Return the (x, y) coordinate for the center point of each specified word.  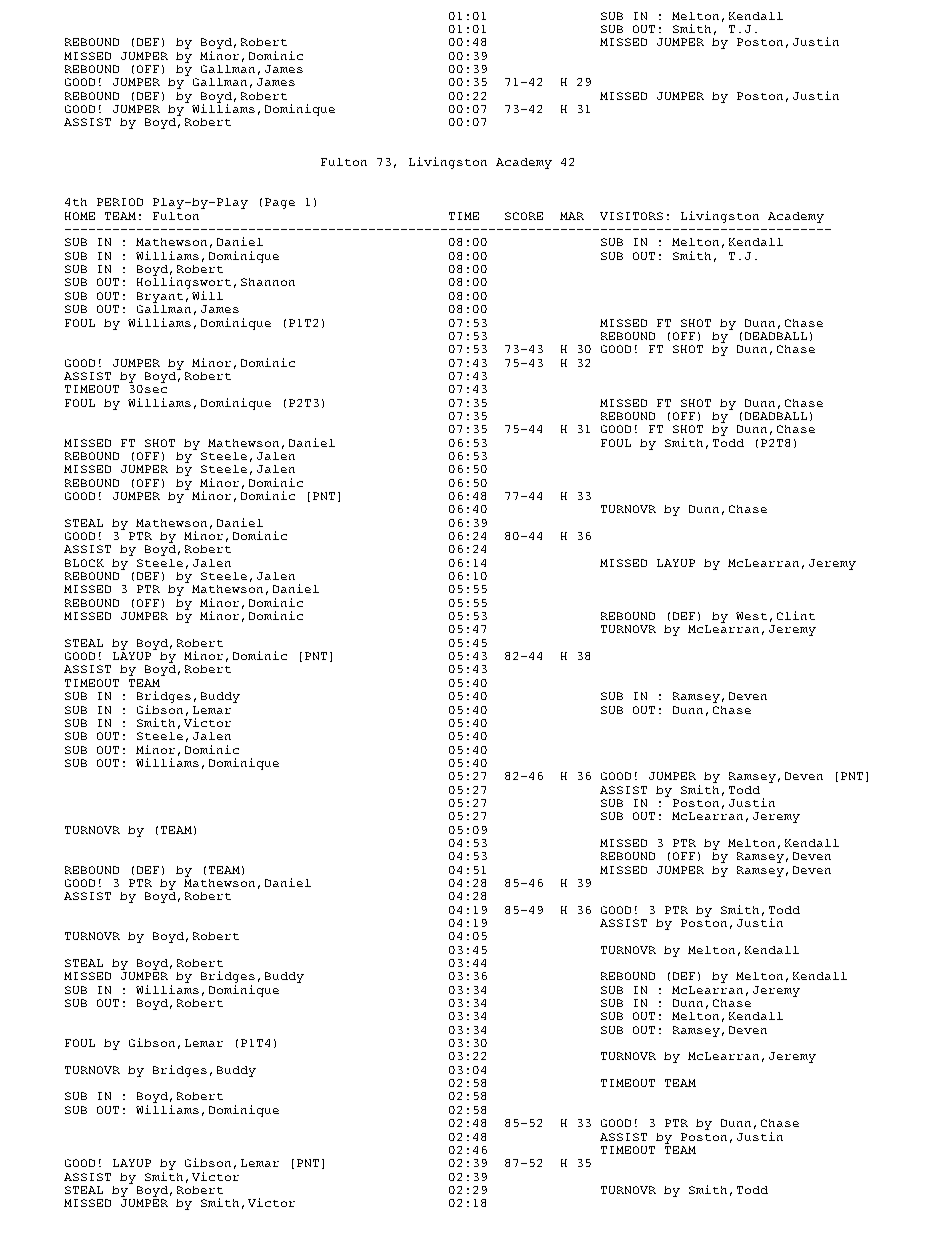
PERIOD (120, 202)
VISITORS (631, 216)
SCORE (524, 216)
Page (280, 203)
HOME (80, 216)
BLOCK (84, 563)
